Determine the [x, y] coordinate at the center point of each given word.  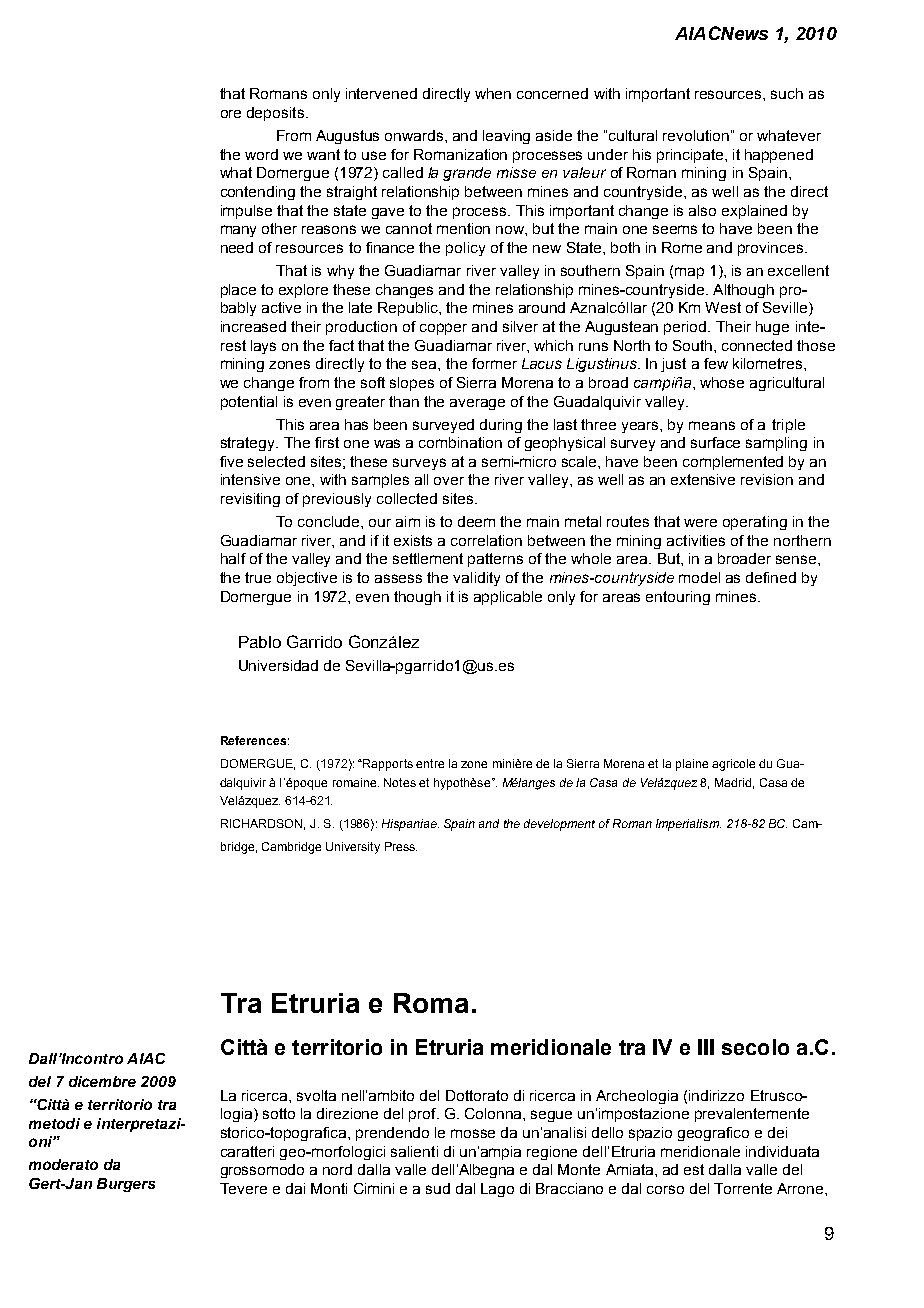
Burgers [126, 1185]
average [477, 404]
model [699, 577]
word [261, 154]
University [353, 848]
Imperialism [688, 825]
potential [249, 403]
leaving [506, 137]
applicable [508, 598]
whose [722, 382]
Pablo [260, 642]
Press [401, 846]
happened [779, 156]
